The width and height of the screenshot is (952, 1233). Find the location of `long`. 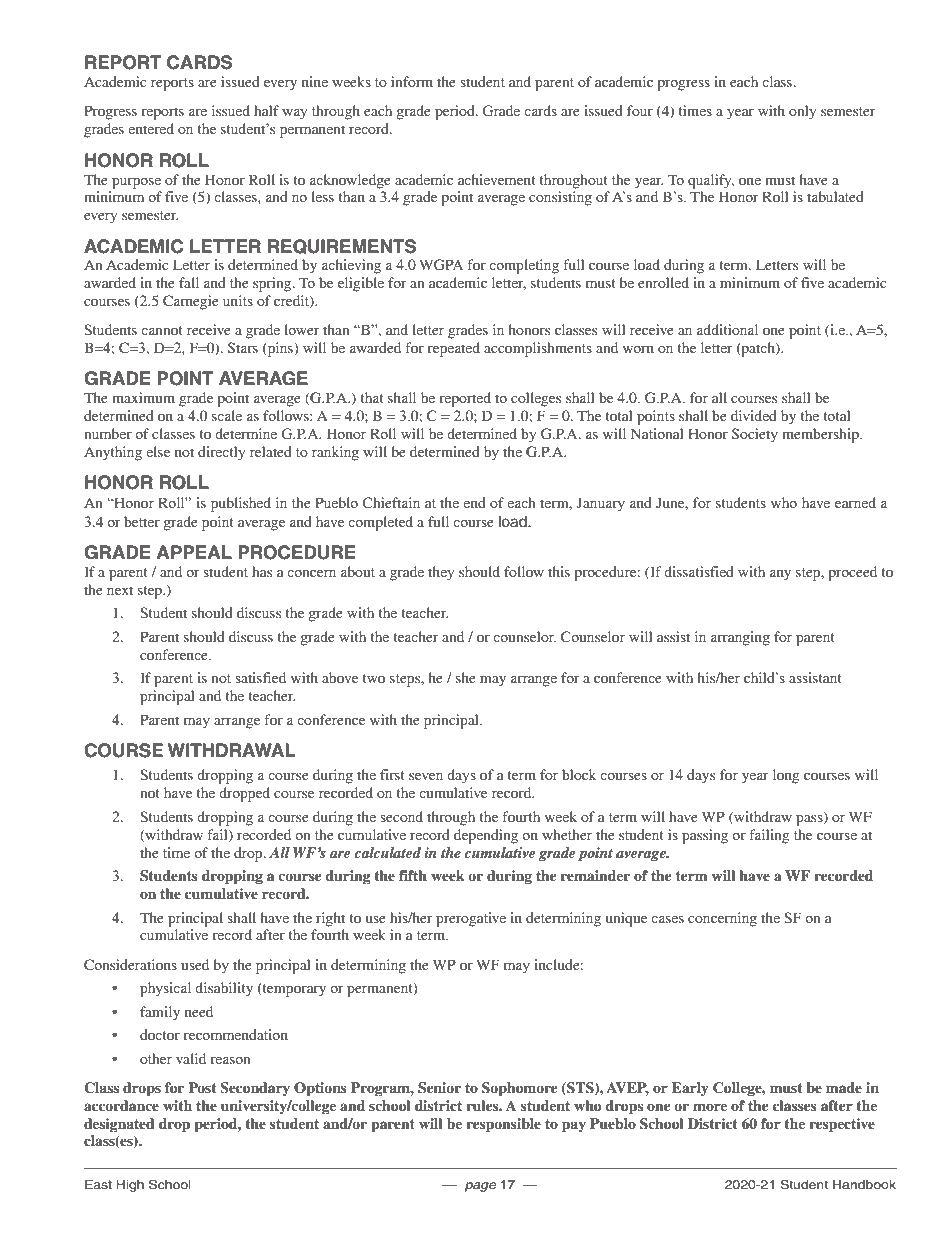

long is located at coordinates (786, 776).
